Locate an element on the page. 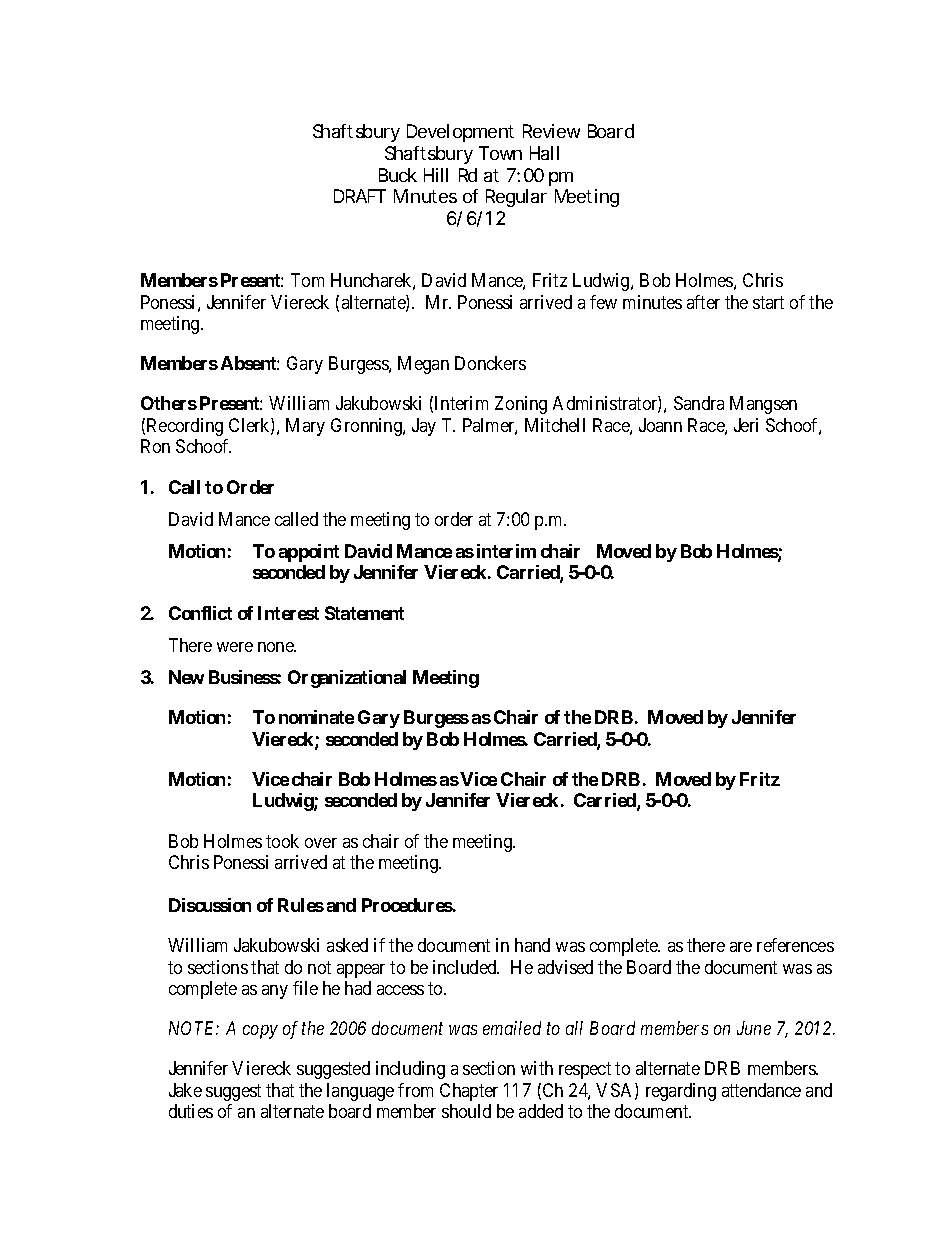  Jake is located at coordinates (185, 1090).
